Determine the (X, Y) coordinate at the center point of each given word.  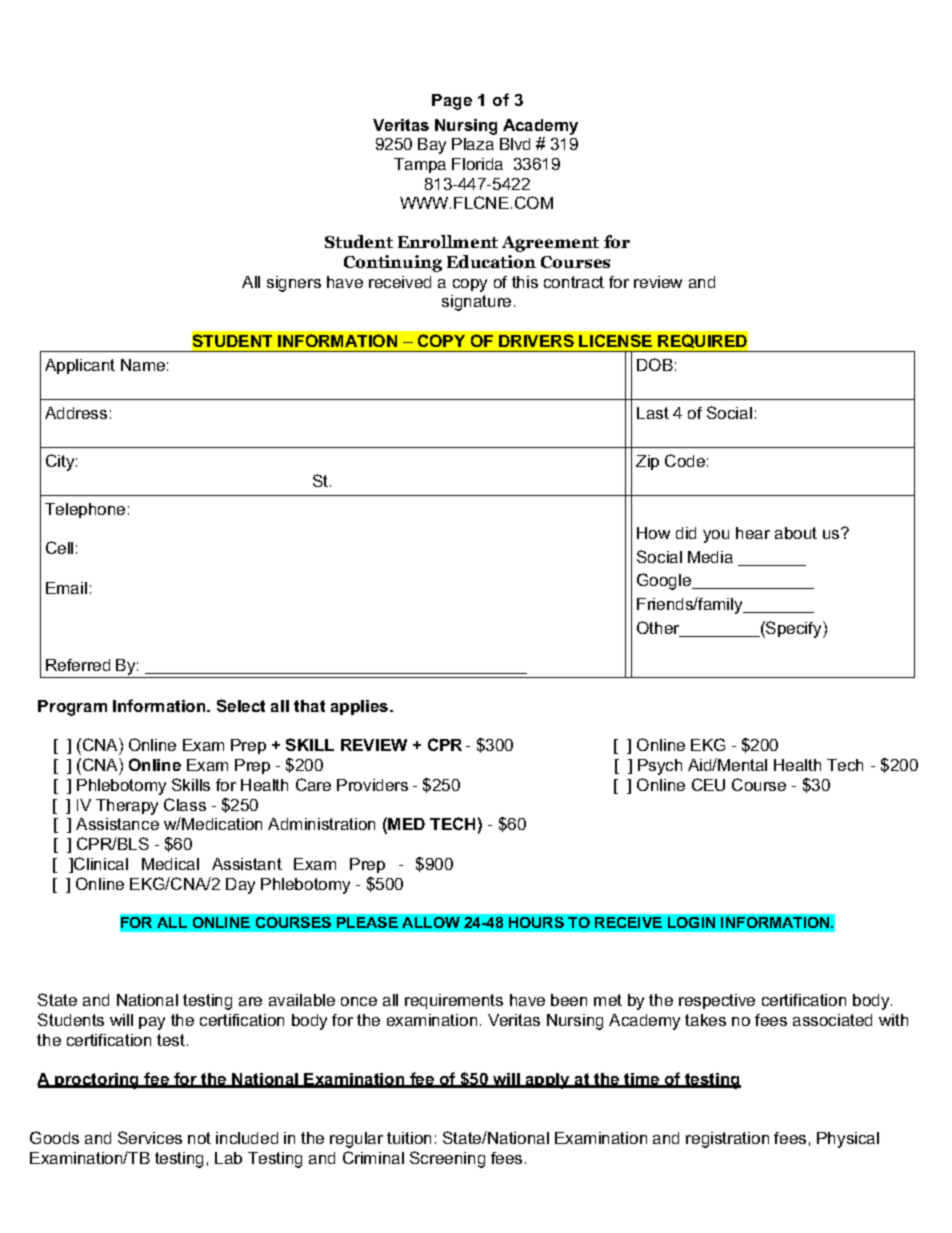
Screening (447, 1159)
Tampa (420, 165)
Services (150, 1137)
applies (361, 707)
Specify (794, 629)
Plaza (473, 144)
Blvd (515, 144)
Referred (78, 665)
